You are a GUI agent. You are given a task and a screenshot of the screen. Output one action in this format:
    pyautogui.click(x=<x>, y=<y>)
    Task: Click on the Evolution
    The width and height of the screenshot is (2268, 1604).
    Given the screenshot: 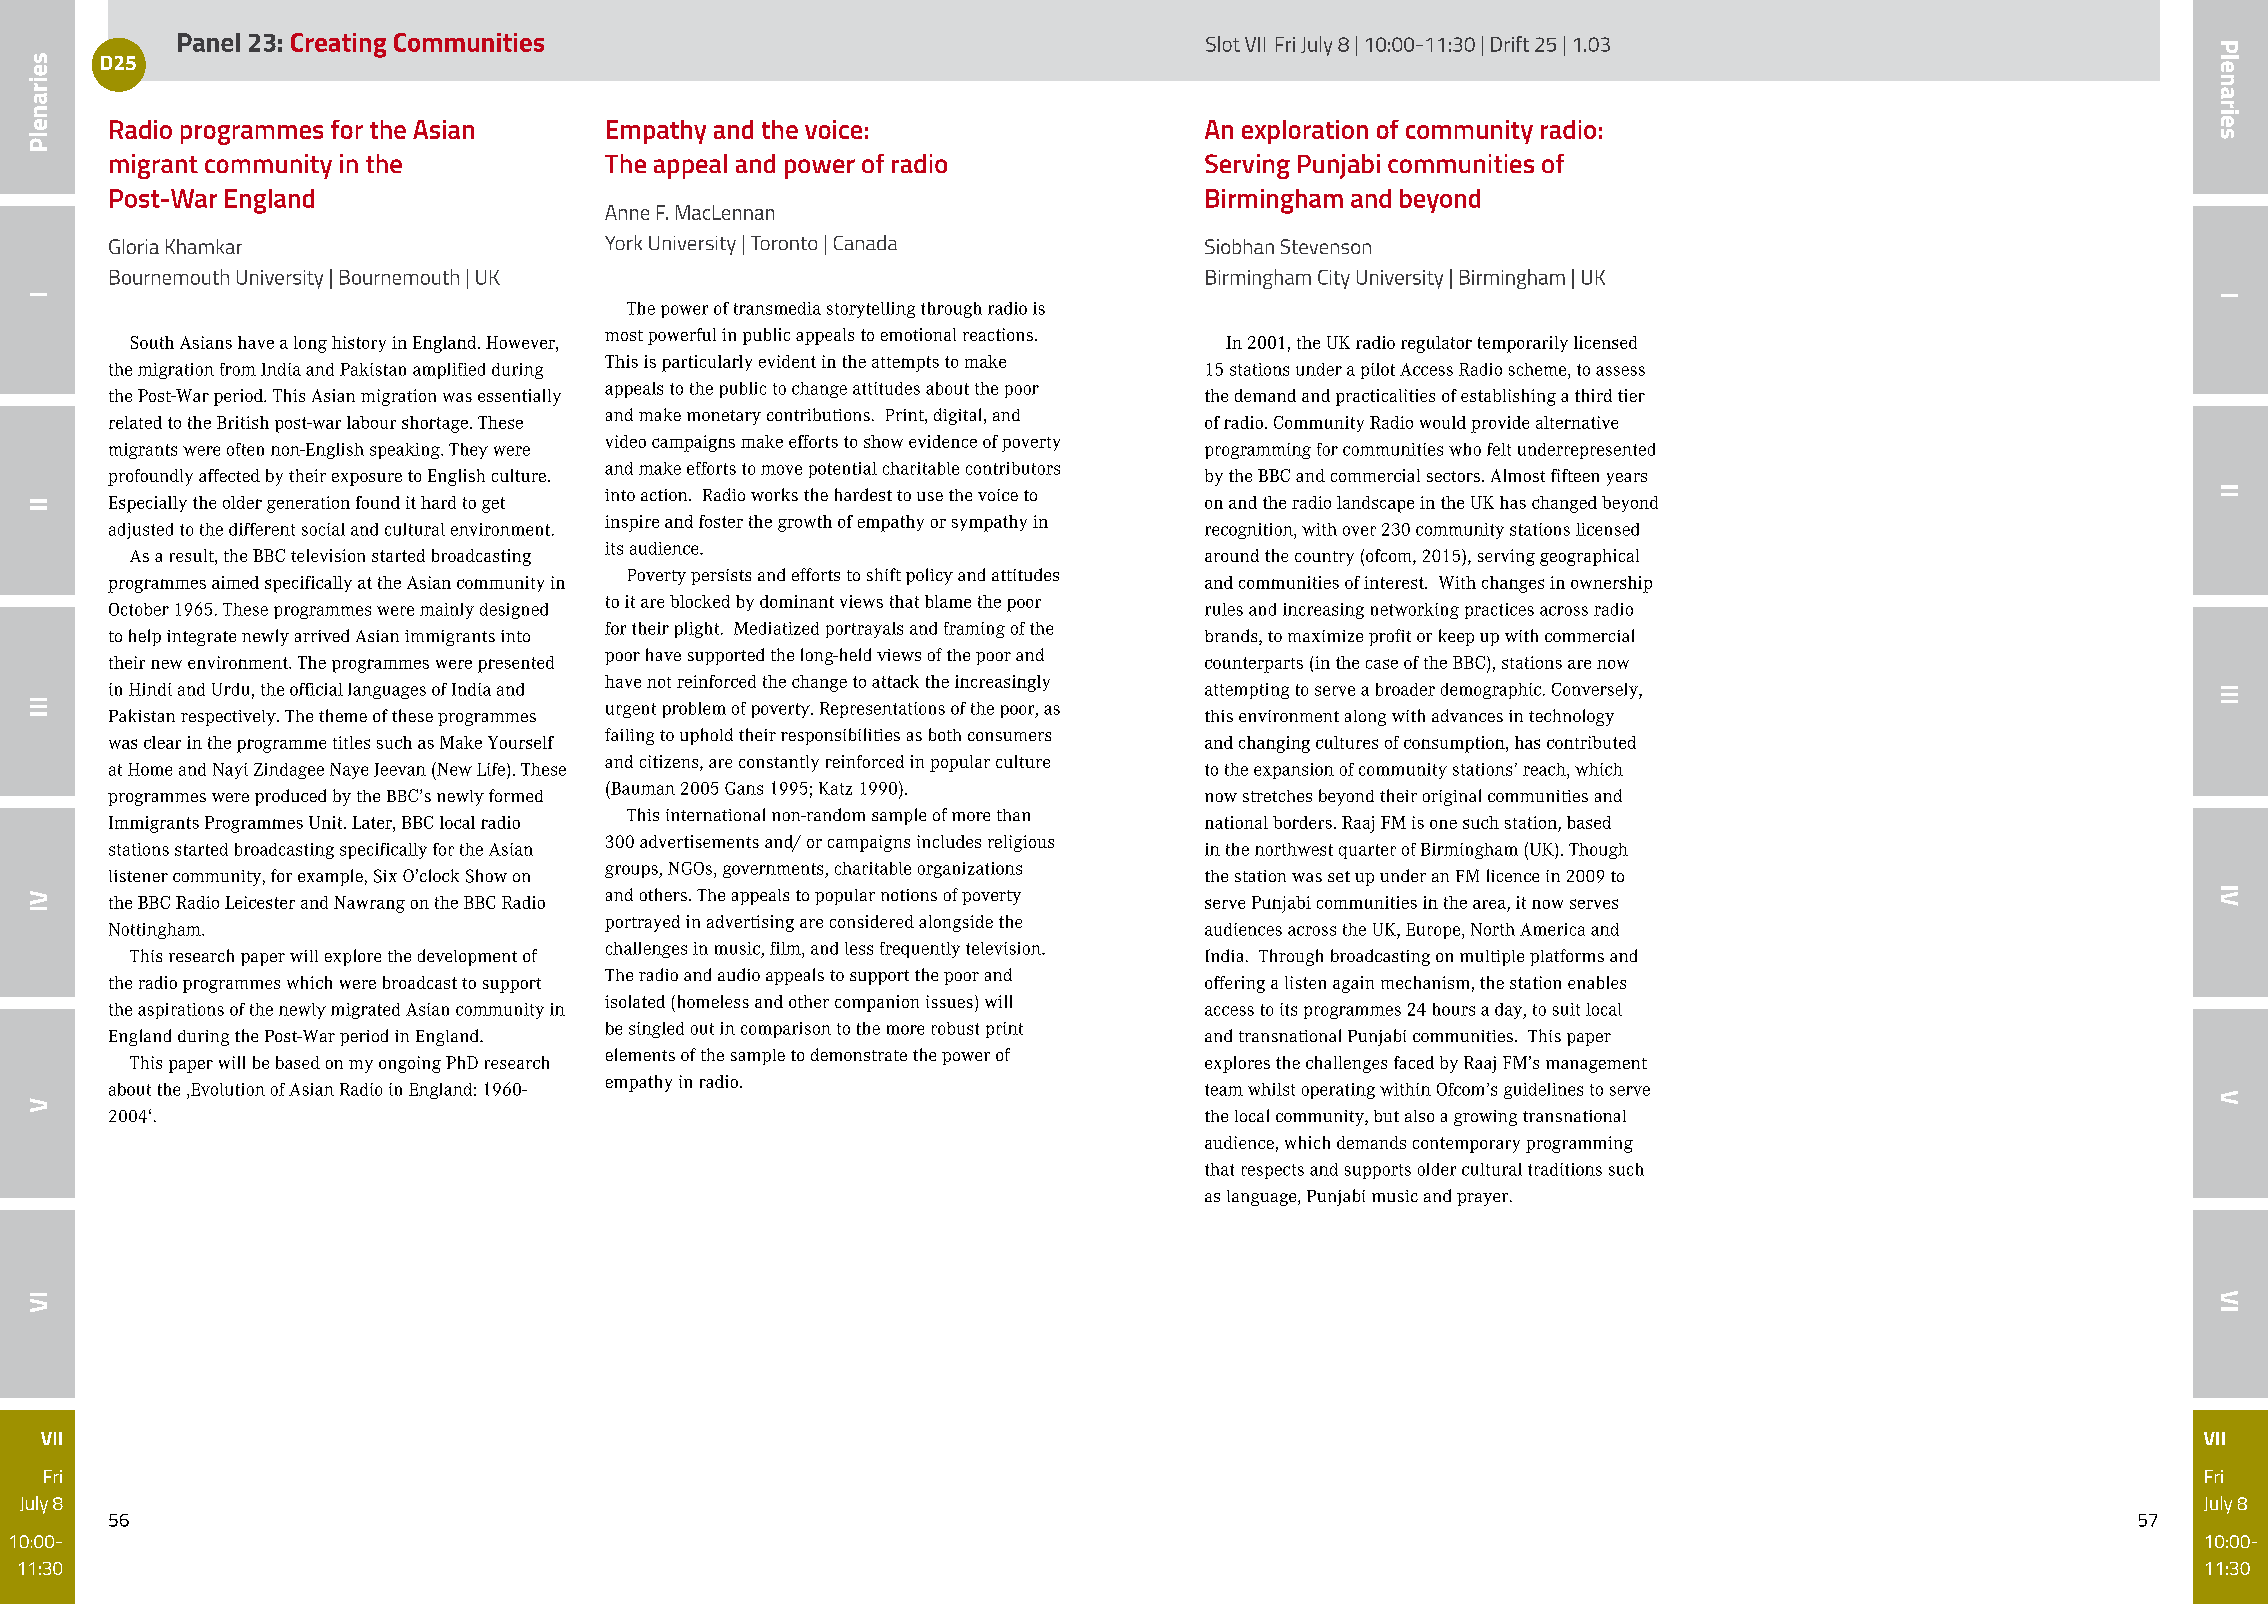 What is the action you would take?
    pyautogui.click(x=228, y=1089)
